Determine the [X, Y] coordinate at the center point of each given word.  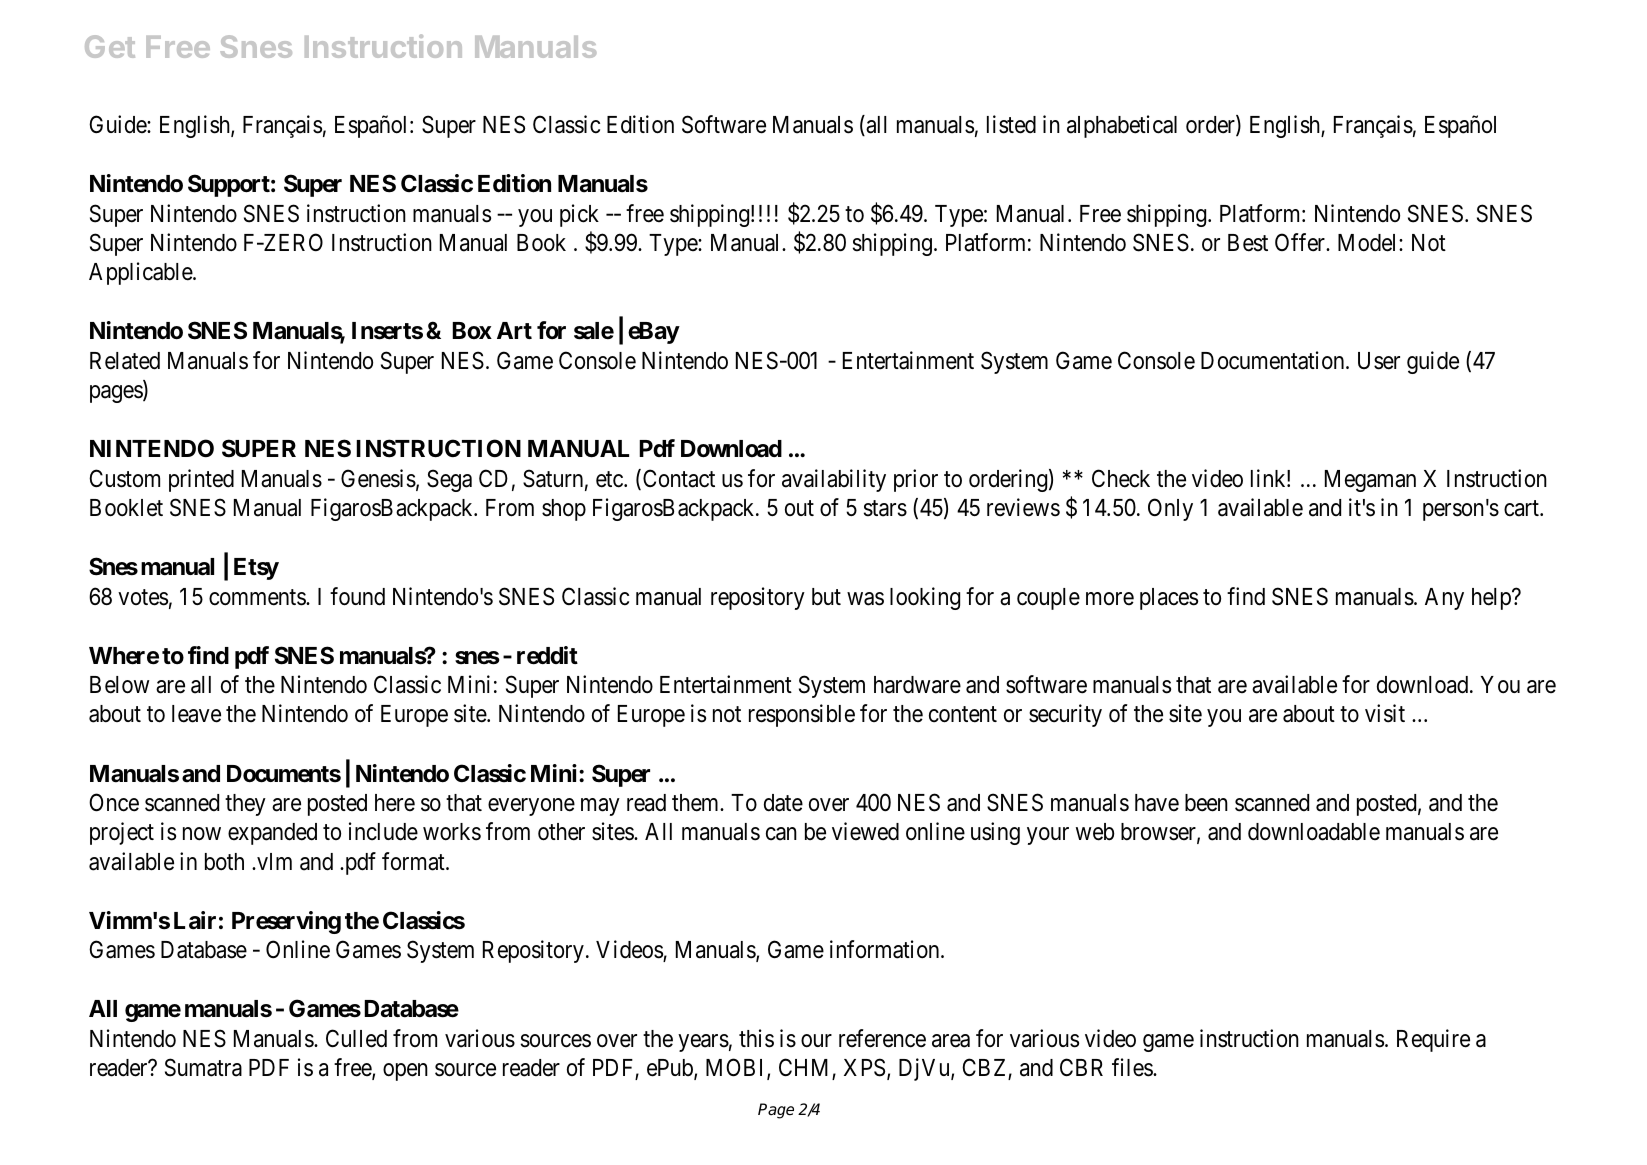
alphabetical [1122, 126]
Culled [356, 1038]
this [756, 1038]
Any [1444, 599]
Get [110, 46]
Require [1433, 1040]
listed [1011, 124]
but [826, 597]
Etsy [256, 569]
